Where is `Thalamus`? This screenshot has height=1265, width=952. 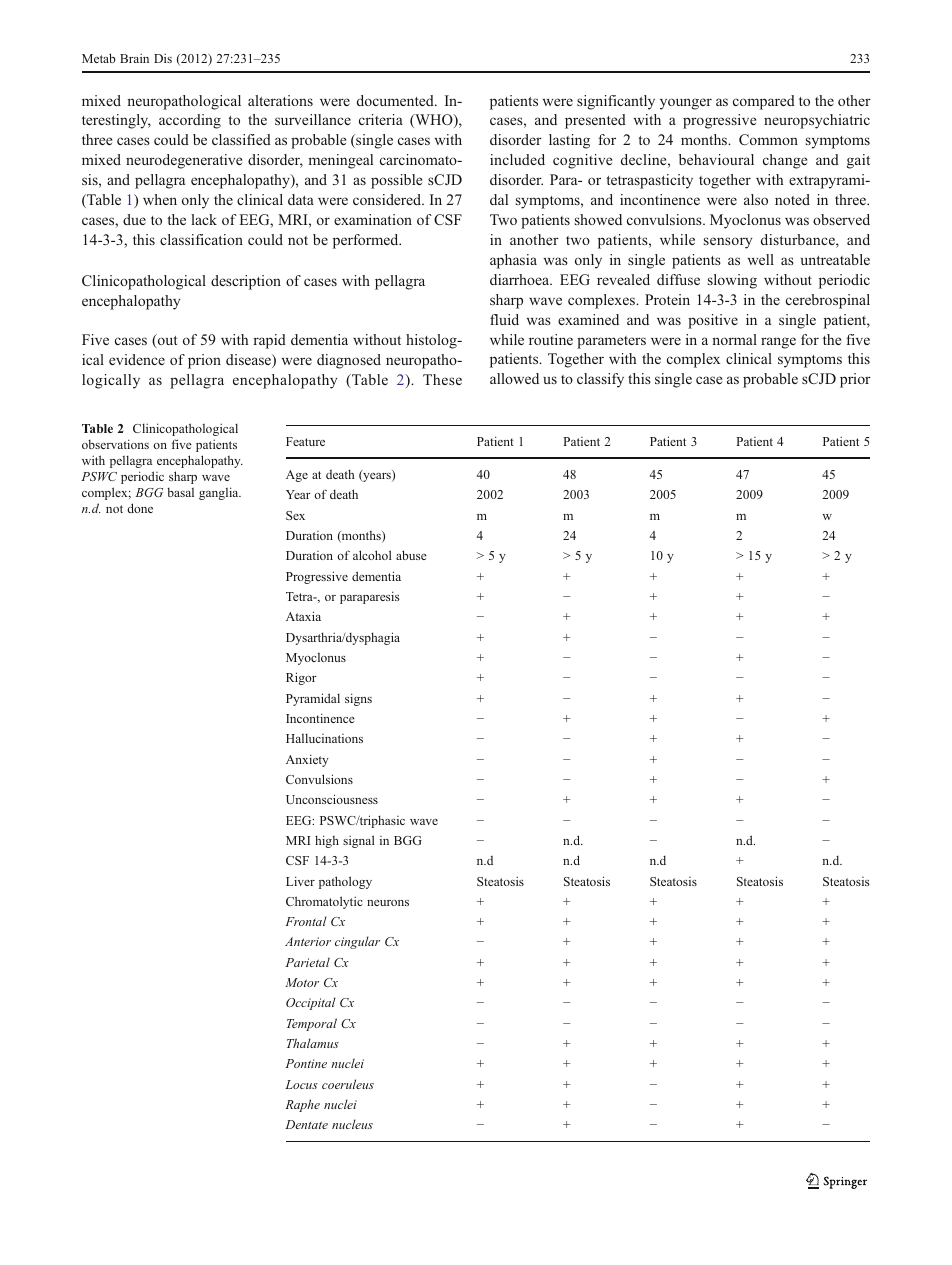 Thalamus is located at coordinates (313, 1043).
